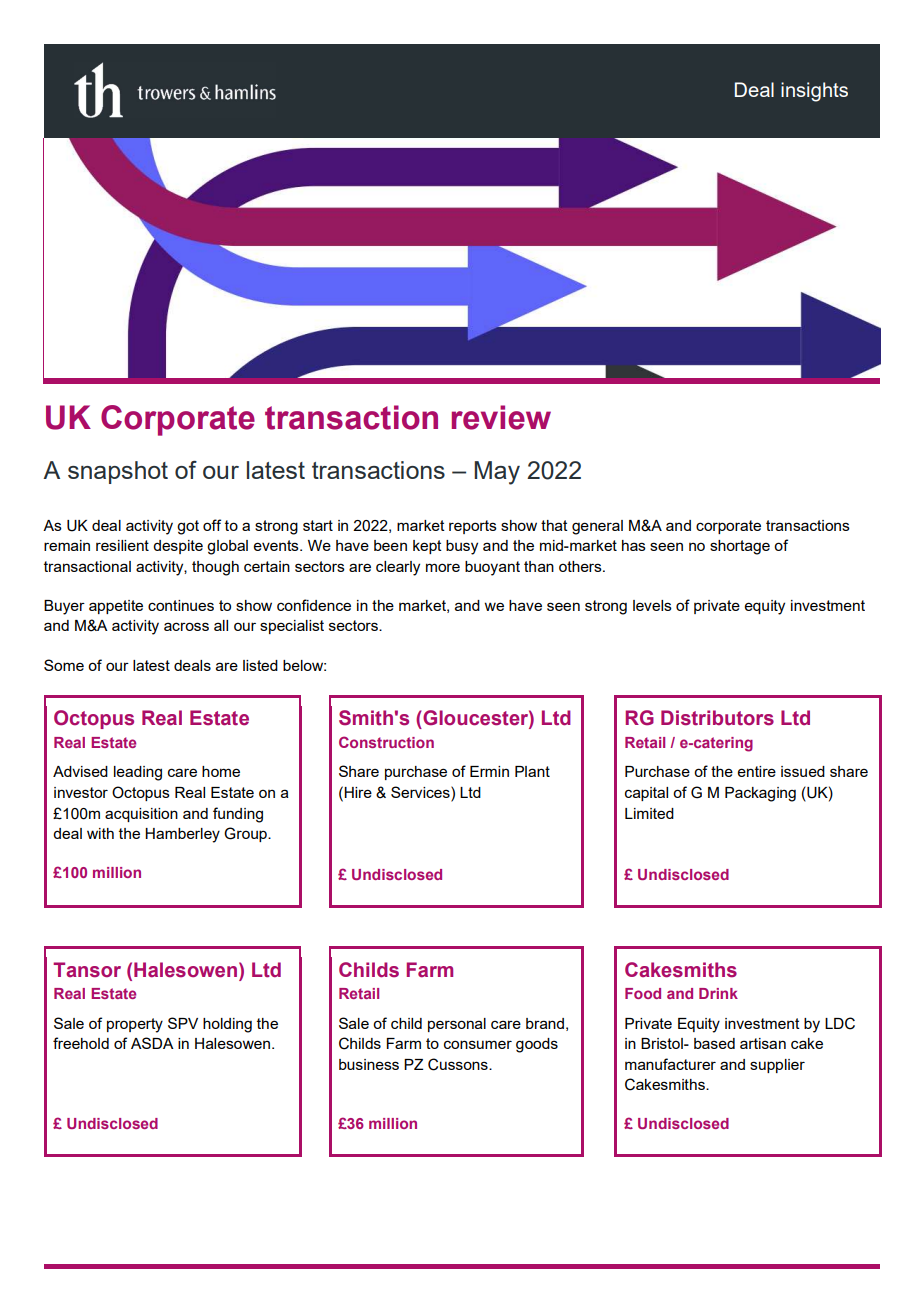 This image has width=924, height=1308. What do you see at coordinates (760, 794) in the image?
I see `Packaging` at bounding box center [760, 794].
